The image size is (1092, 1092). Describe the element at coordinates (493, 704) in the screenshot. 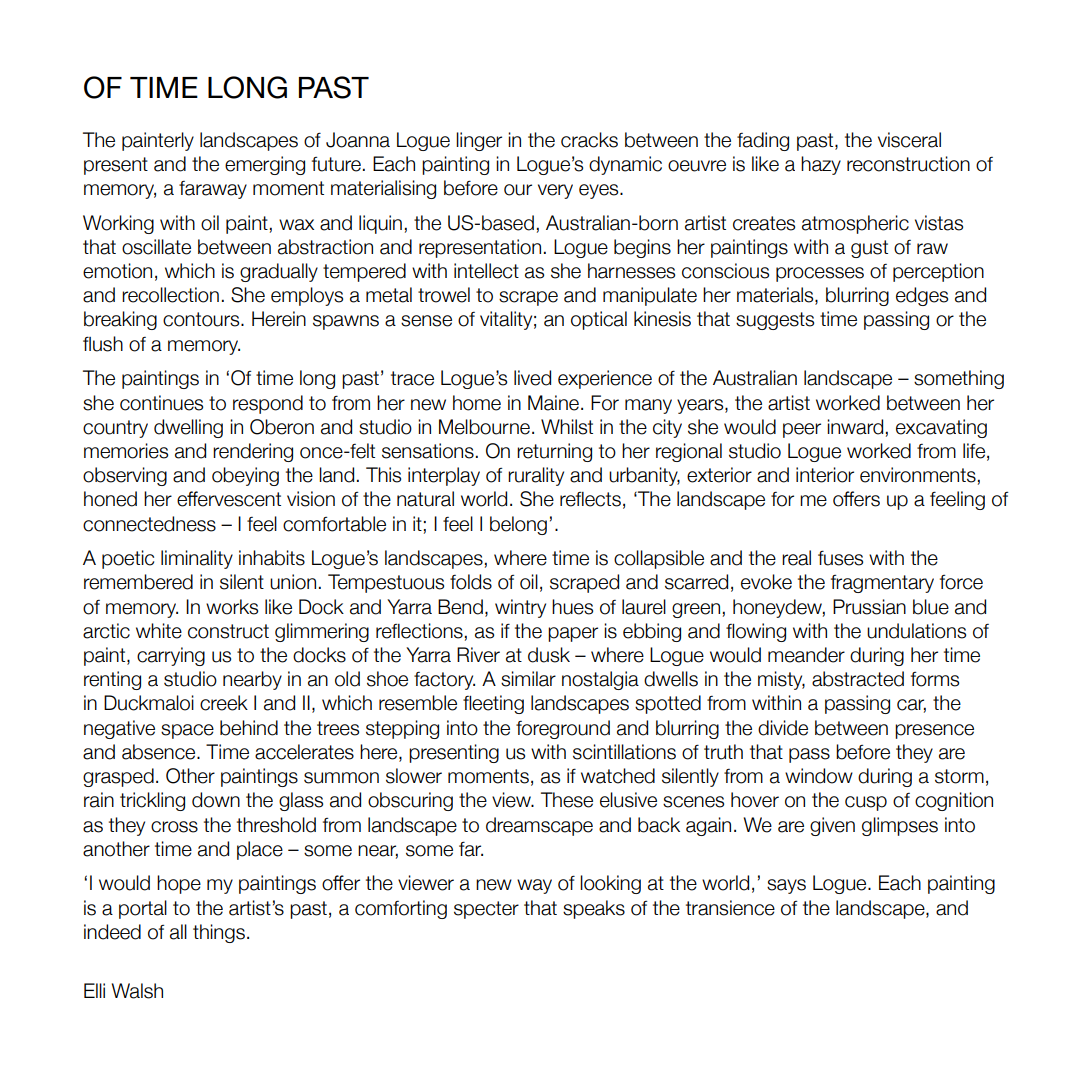

I see `fleeting` at that location.
